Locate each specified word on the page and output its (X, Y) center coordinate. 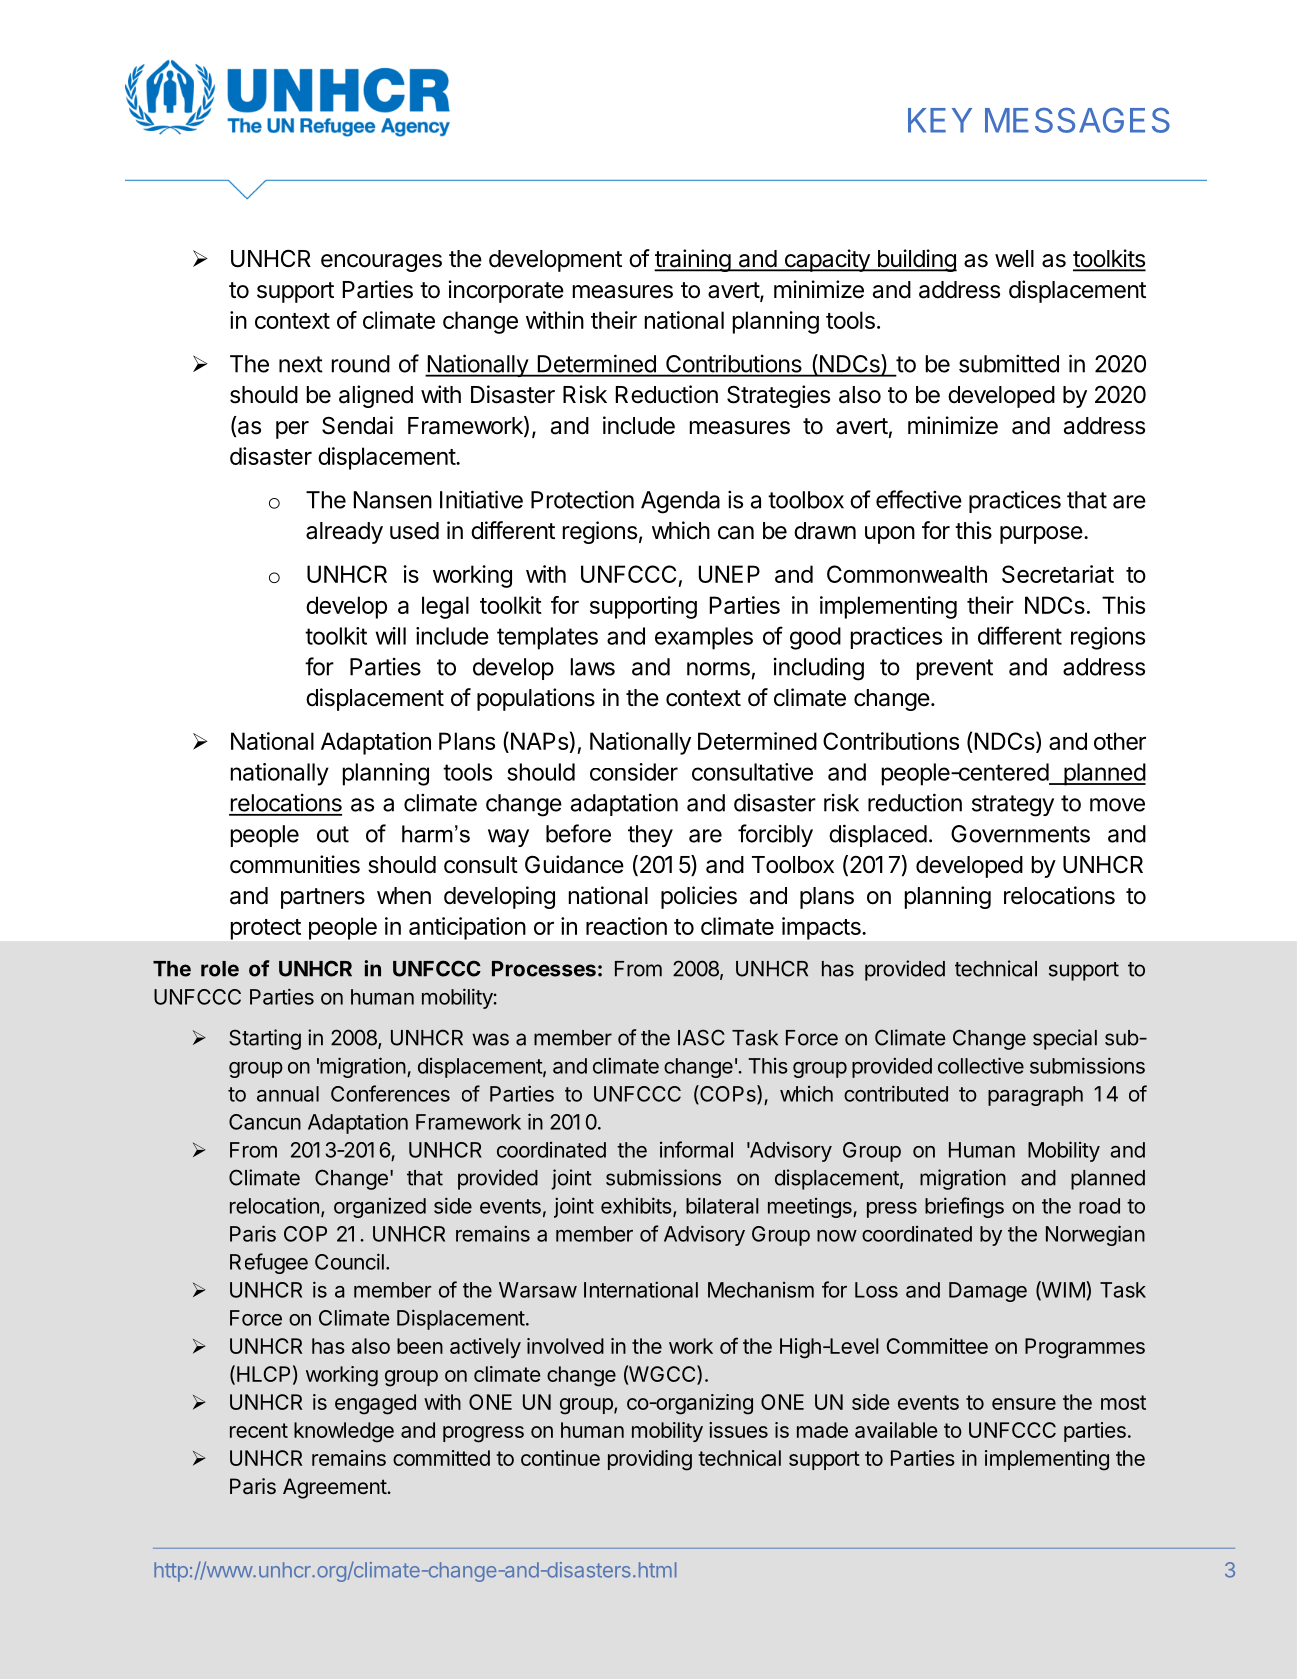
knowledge (344, 1432)
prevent (955, 669)
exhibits (637, 1206)
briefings (964, 1207)
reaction (626, 926)
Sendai (357, 425)
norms (718, 669)
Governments (1020, 834)
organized (380, 1207)
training (693, 260)
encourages (381, 263)
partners (323, 898)
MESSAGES (1077, 120)
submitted (1009, 363)
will (390, 636)
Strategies (778, 396)
